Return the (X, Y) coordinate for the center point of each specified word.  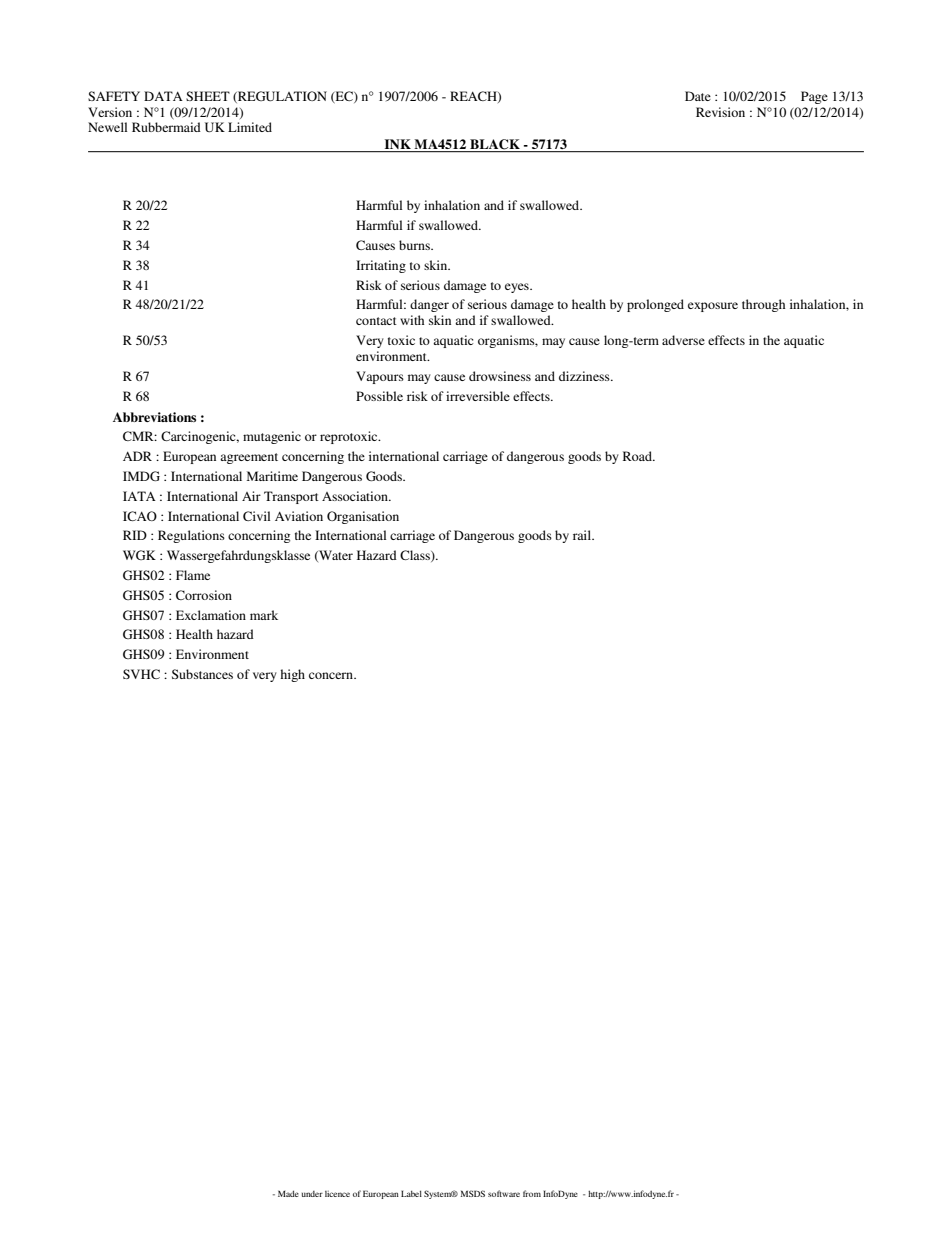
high (292, 675)
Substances (202, 674)
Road (638, 456)
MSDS (473, 1193)
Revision (720, 112)
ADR (137, 456)
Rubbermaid (166, 127)
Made (288, 1193)
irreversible (478, 396)
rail (583, 535)
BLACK (495, 144)
